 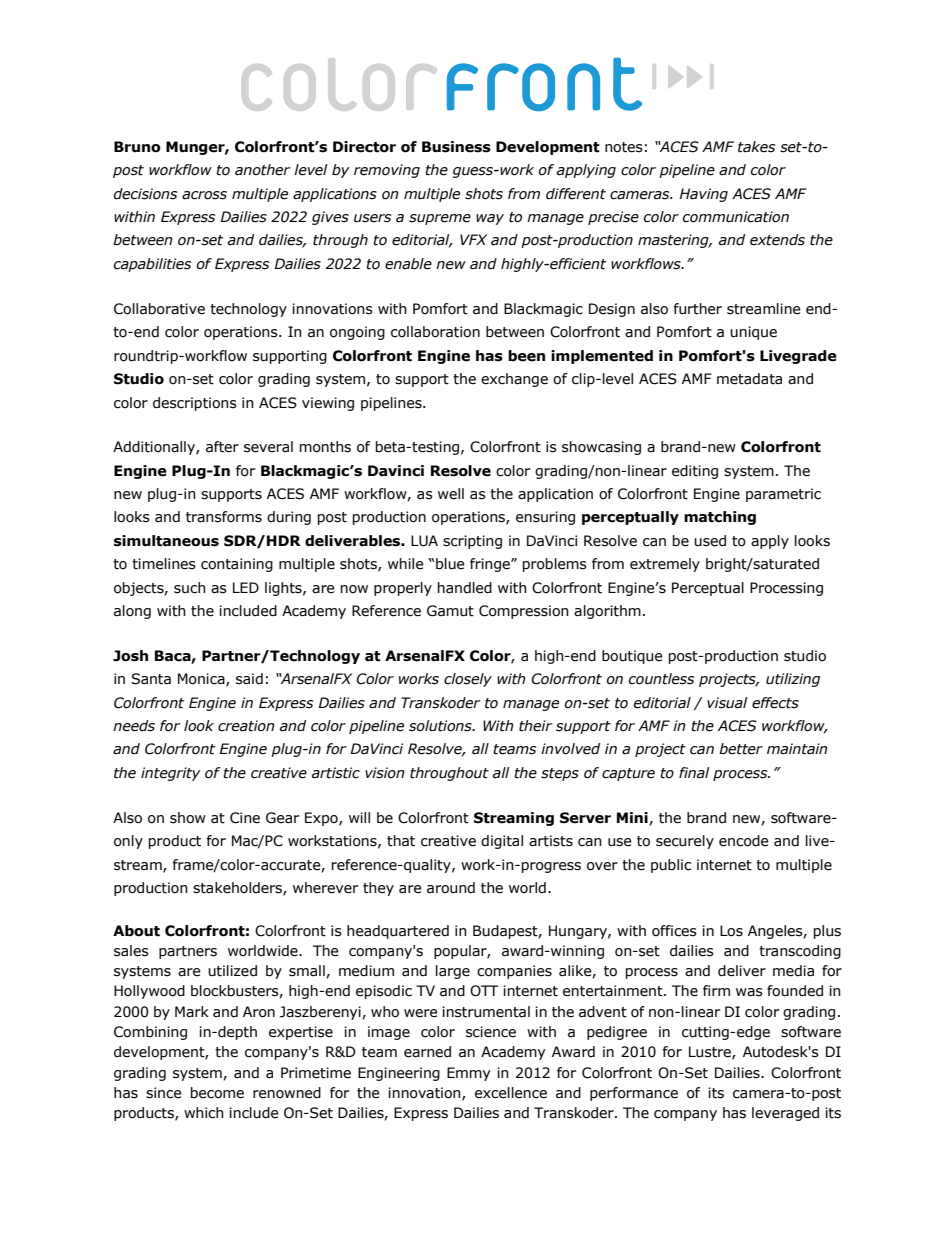 What do you see at coordinates (190, 588) in the screenshot?
I see `such` at bounding box center [190, 588].
